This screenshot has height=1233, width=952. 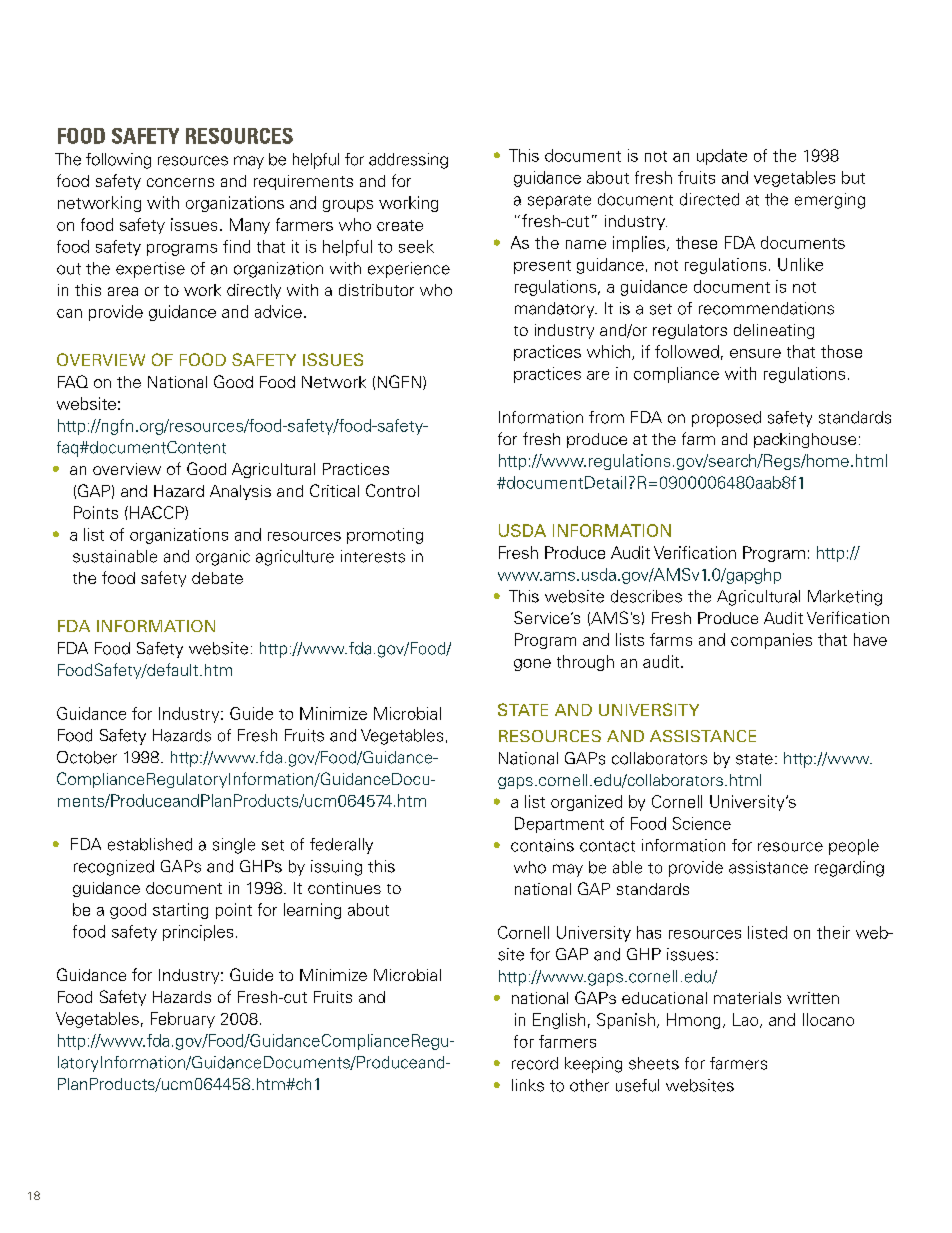 I want to click on companies, so click(x=771, y=641).
